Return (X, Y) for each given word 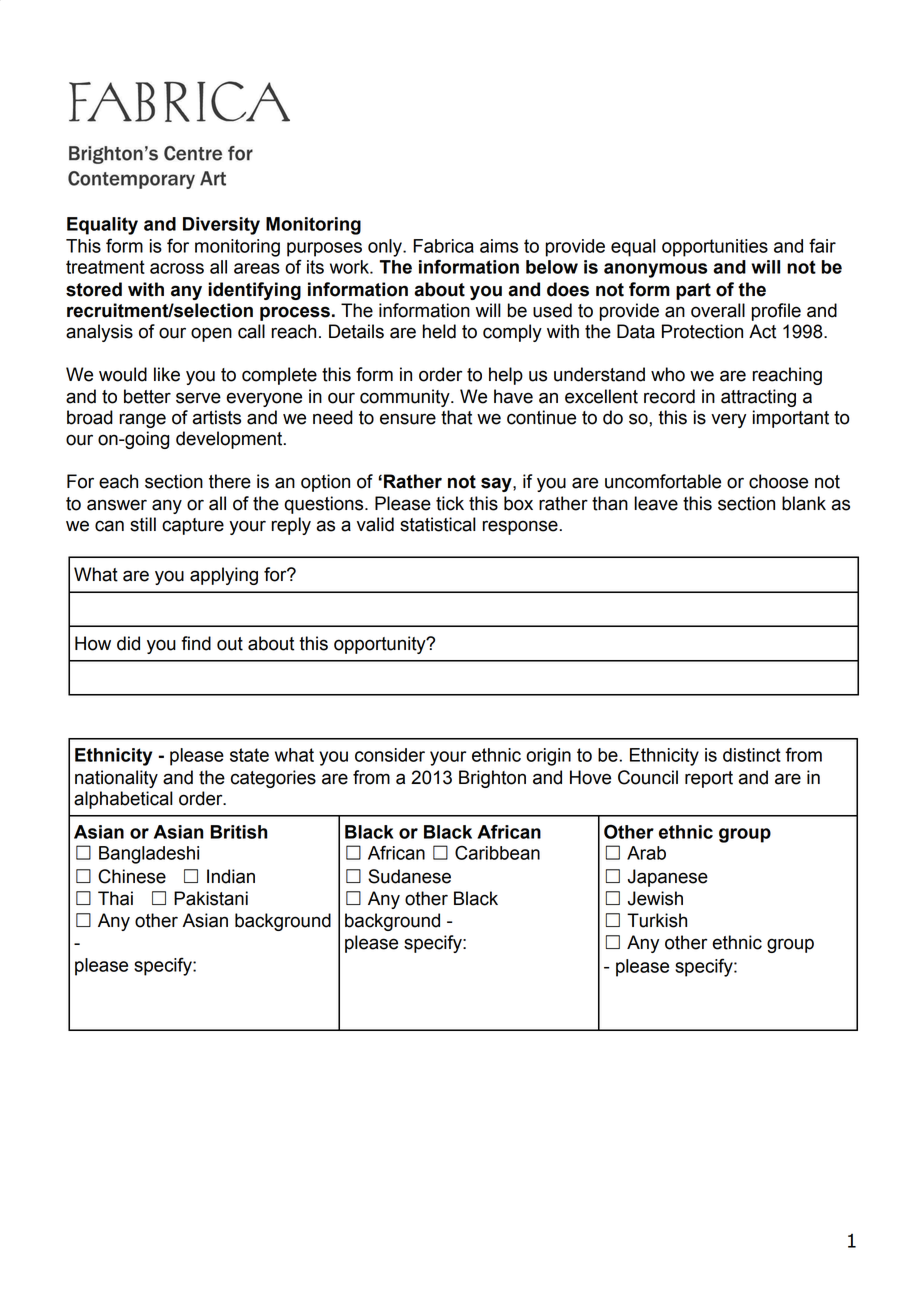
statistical (438, 524)
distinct (752, 755)
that (456, 417)
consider (390, 755)
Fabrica (443, 246)
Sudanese (409, 876)
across (177, 268)
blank (804, 503)
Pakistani (211, 898)
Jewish (655, 898)
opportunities (715, 248)
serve (198, 398)
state (249, 755)
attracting (758, 398)
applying (224, 576)
